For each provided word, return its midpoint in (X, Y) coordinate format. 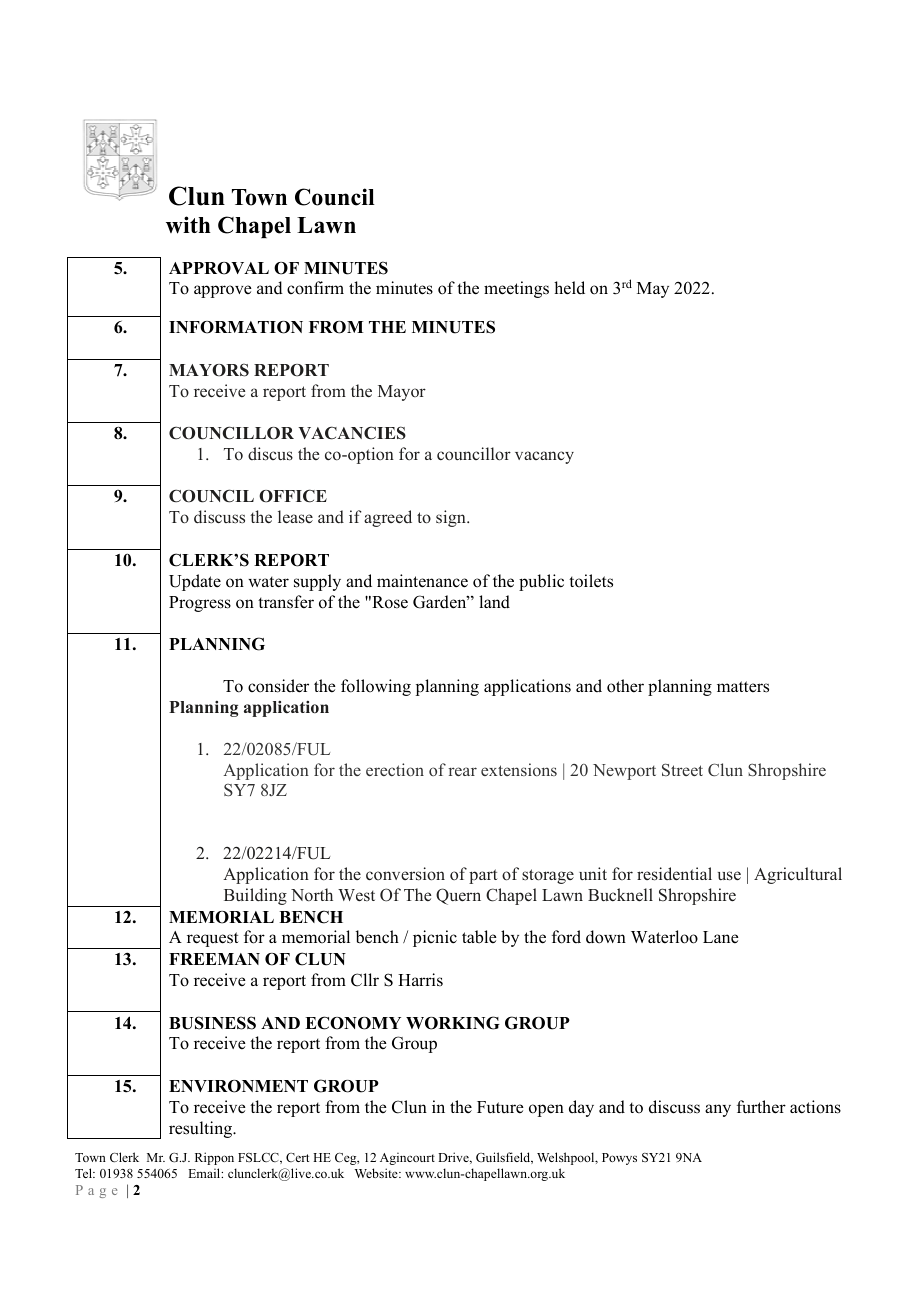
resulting (201, 1129)
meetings (516, 289)
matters (743, 687)
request (213, 939)
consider (278, 686)
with (188, 225)
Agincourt (407, 1158)
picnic (435, 938)
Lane (721, 937)
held (569, 288)
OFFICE (293, 496)
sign (452, 518)
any (718, 1110)
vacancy (544, 457)
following (376, 687)
